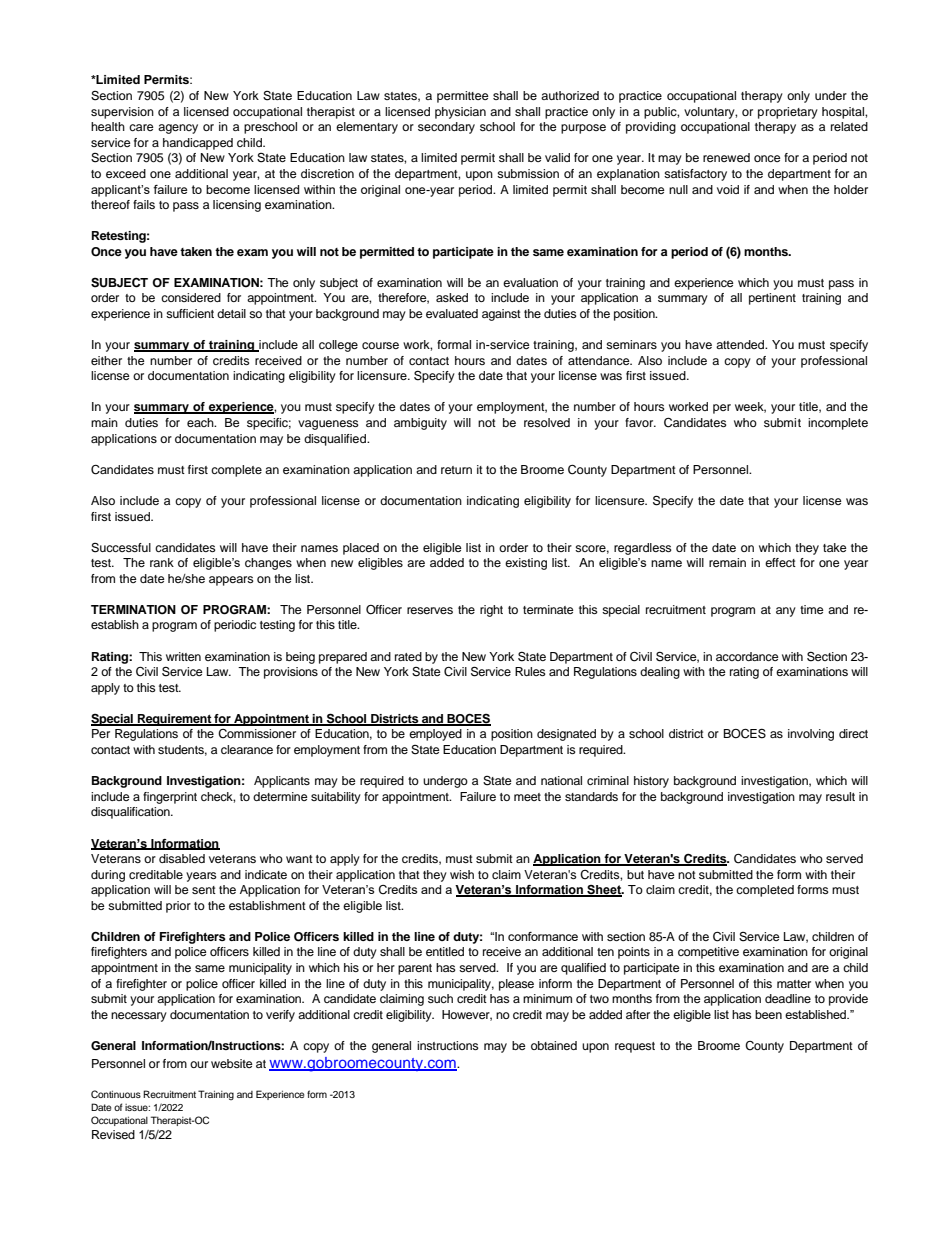  Describe the element at coordinates (811, 735) in the document. I see `involving` at that location.
